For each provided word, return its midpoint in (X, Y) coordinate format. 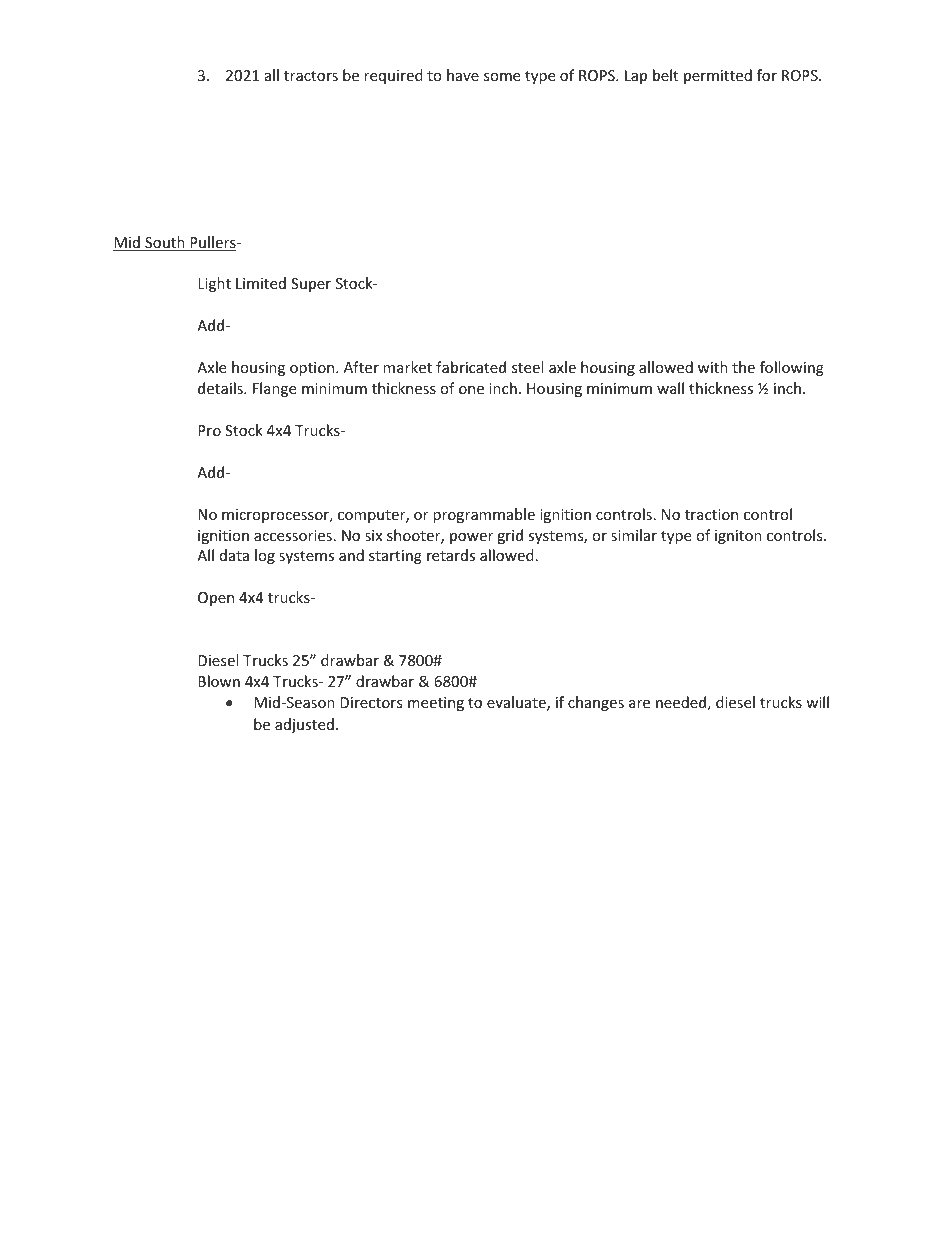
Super (311, 285)
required (393, 76)
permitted (718, 76)
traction (711, 514)
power (471, 538)
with (713, 367)
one (471, 390)
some (502, 77)
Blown (219, 681)
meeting (436, 704)
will (817, 702)
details (221, 388)
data (234, 555)
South (165, 243)
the (743, 367)
